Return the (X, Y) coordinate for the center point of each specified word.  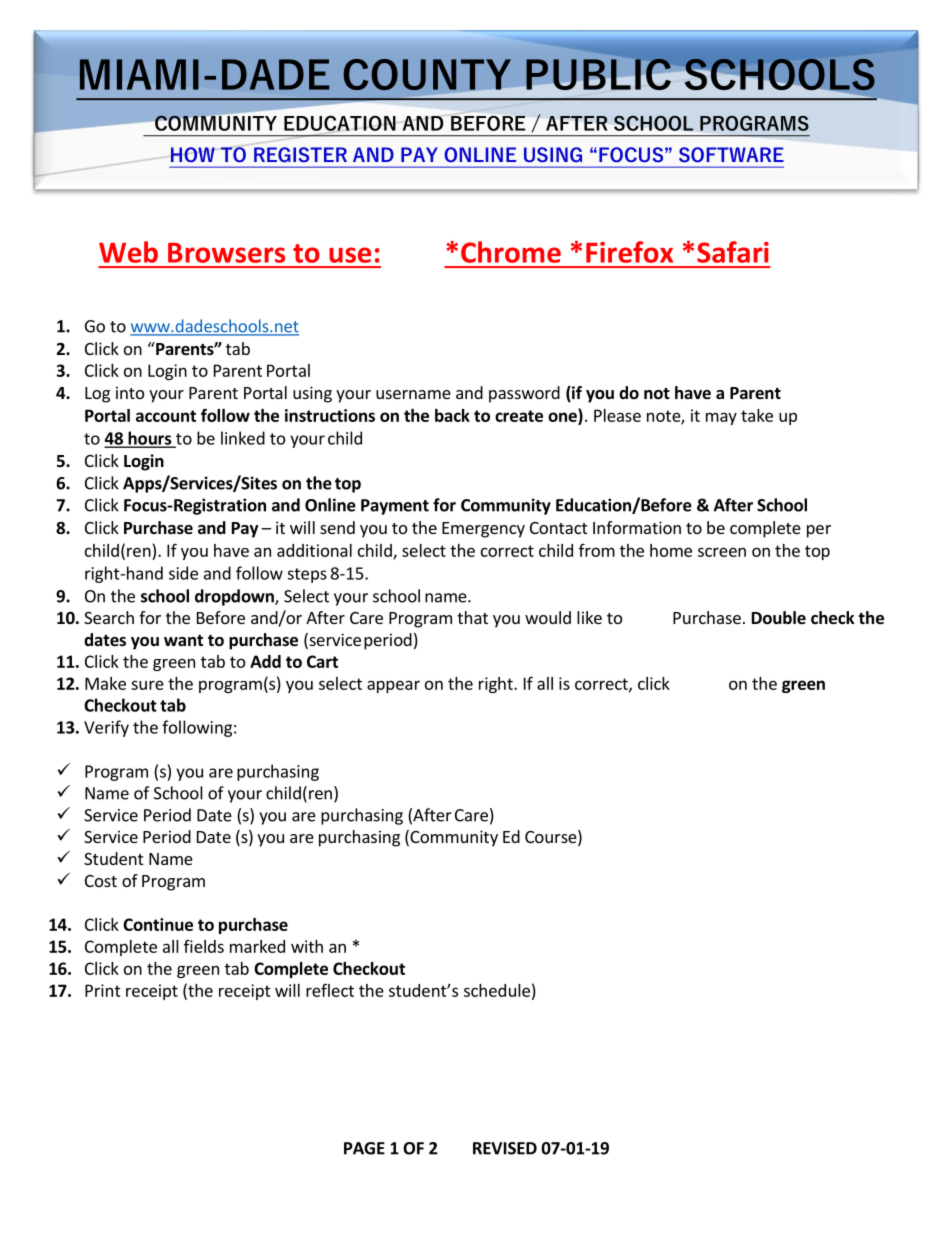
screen (722, 552)
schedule (497, 990)
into (130, 392)
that (472, 617)
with (307, 946)
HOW (194, 155)
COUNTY (428, 76)
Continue (158, 924)
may (721, 418)
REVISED (505, 1148)
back (452, 415)
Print (103, 990)
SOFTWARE (731, 155)
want (183, 640)
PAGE (364, 1148)
